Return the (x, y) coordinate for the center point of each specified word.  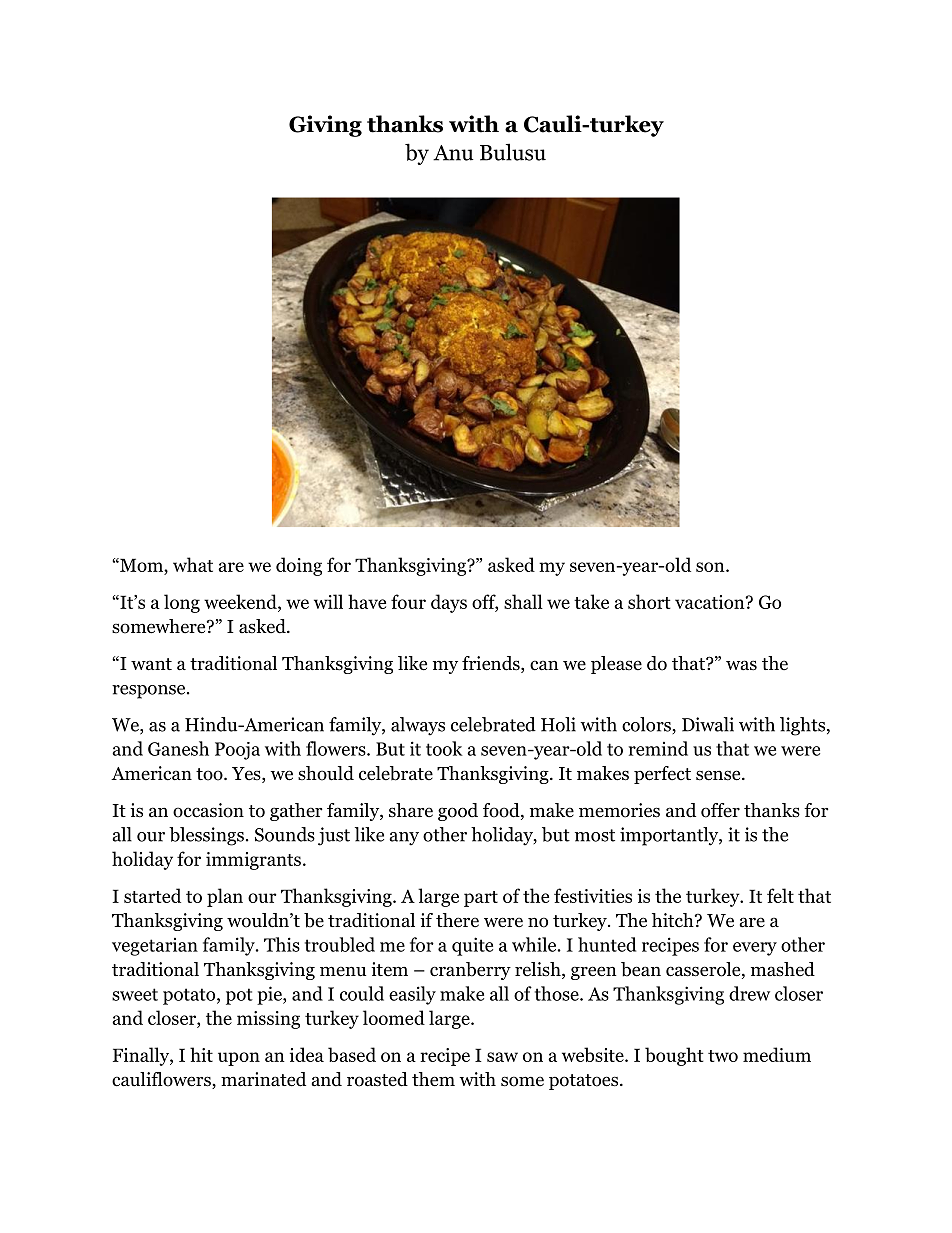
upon (239, 1059)
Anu (453, 153)
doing (299, 566)
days (449, 603)
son (711, 567)
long (182, 603)
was (741, 665)
